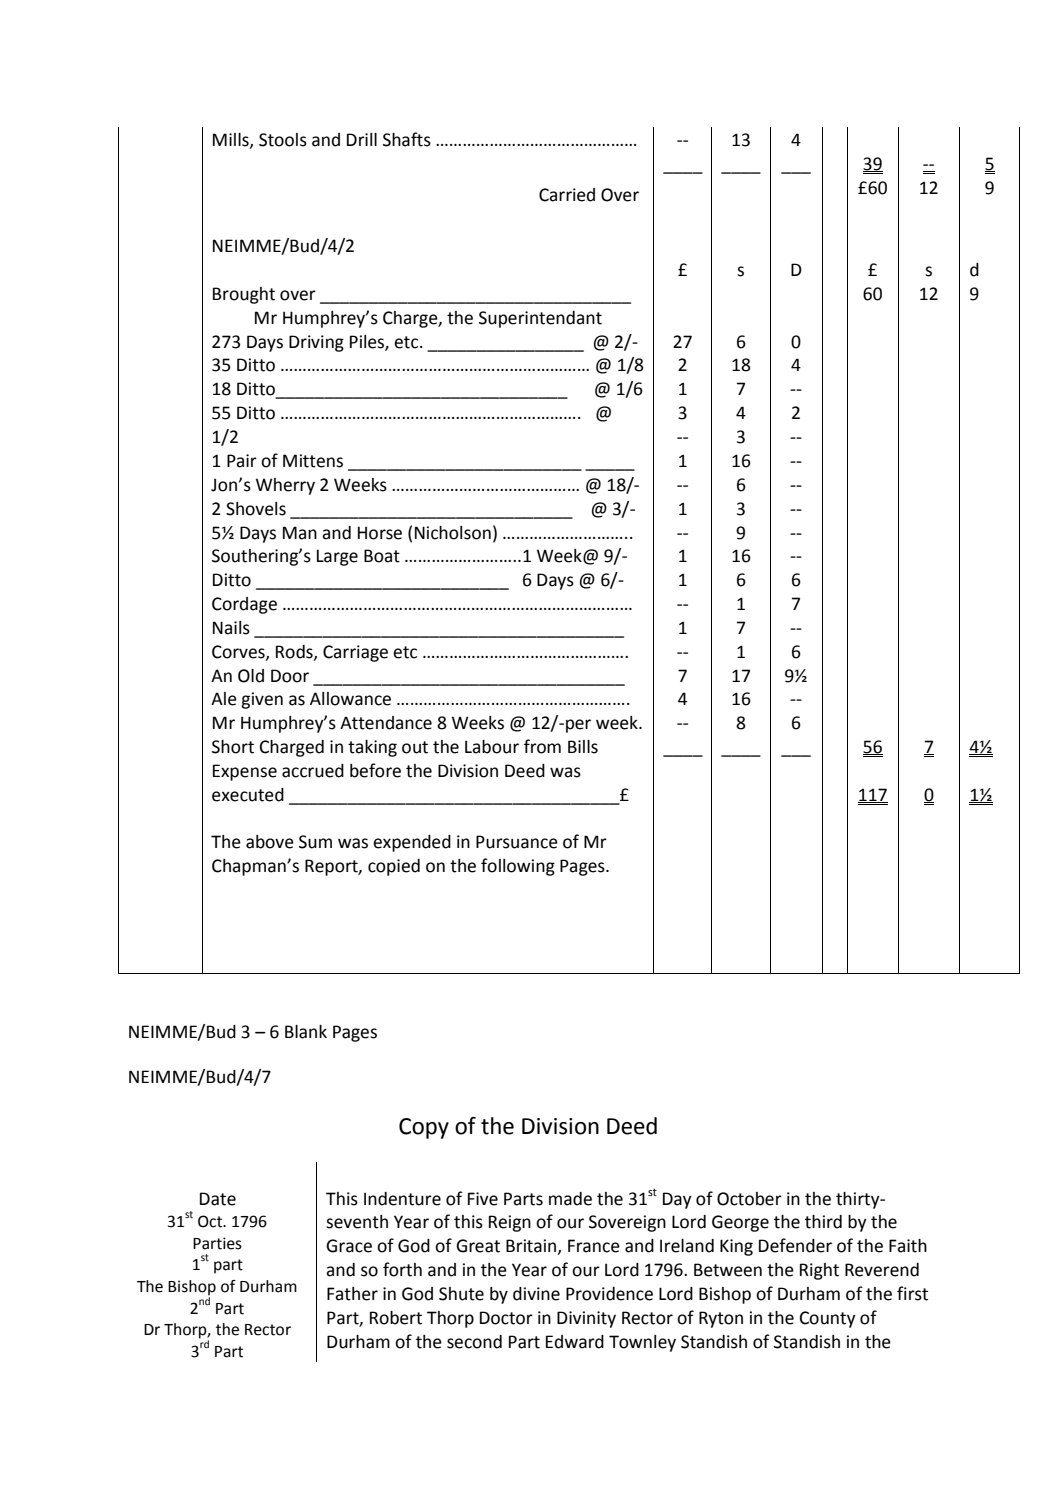 The width and height of the screenshot is (1057, 1495). What do you see at coordinates (315, 842) in the screenshot?
I see `Sum` at bounding box center [315, 842].
